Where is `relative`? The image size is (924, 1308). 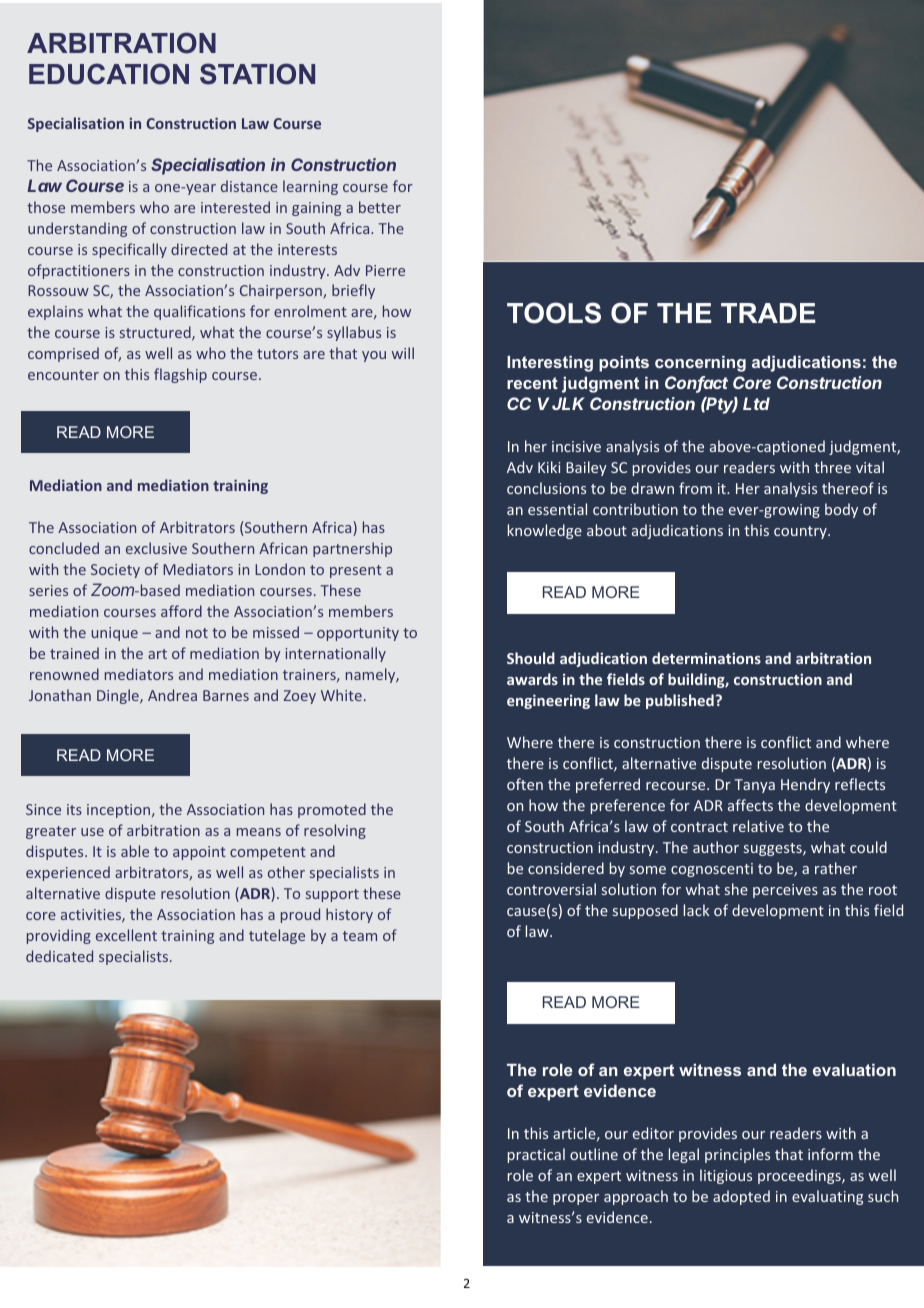 relative is located at coordinates (758, 826).
